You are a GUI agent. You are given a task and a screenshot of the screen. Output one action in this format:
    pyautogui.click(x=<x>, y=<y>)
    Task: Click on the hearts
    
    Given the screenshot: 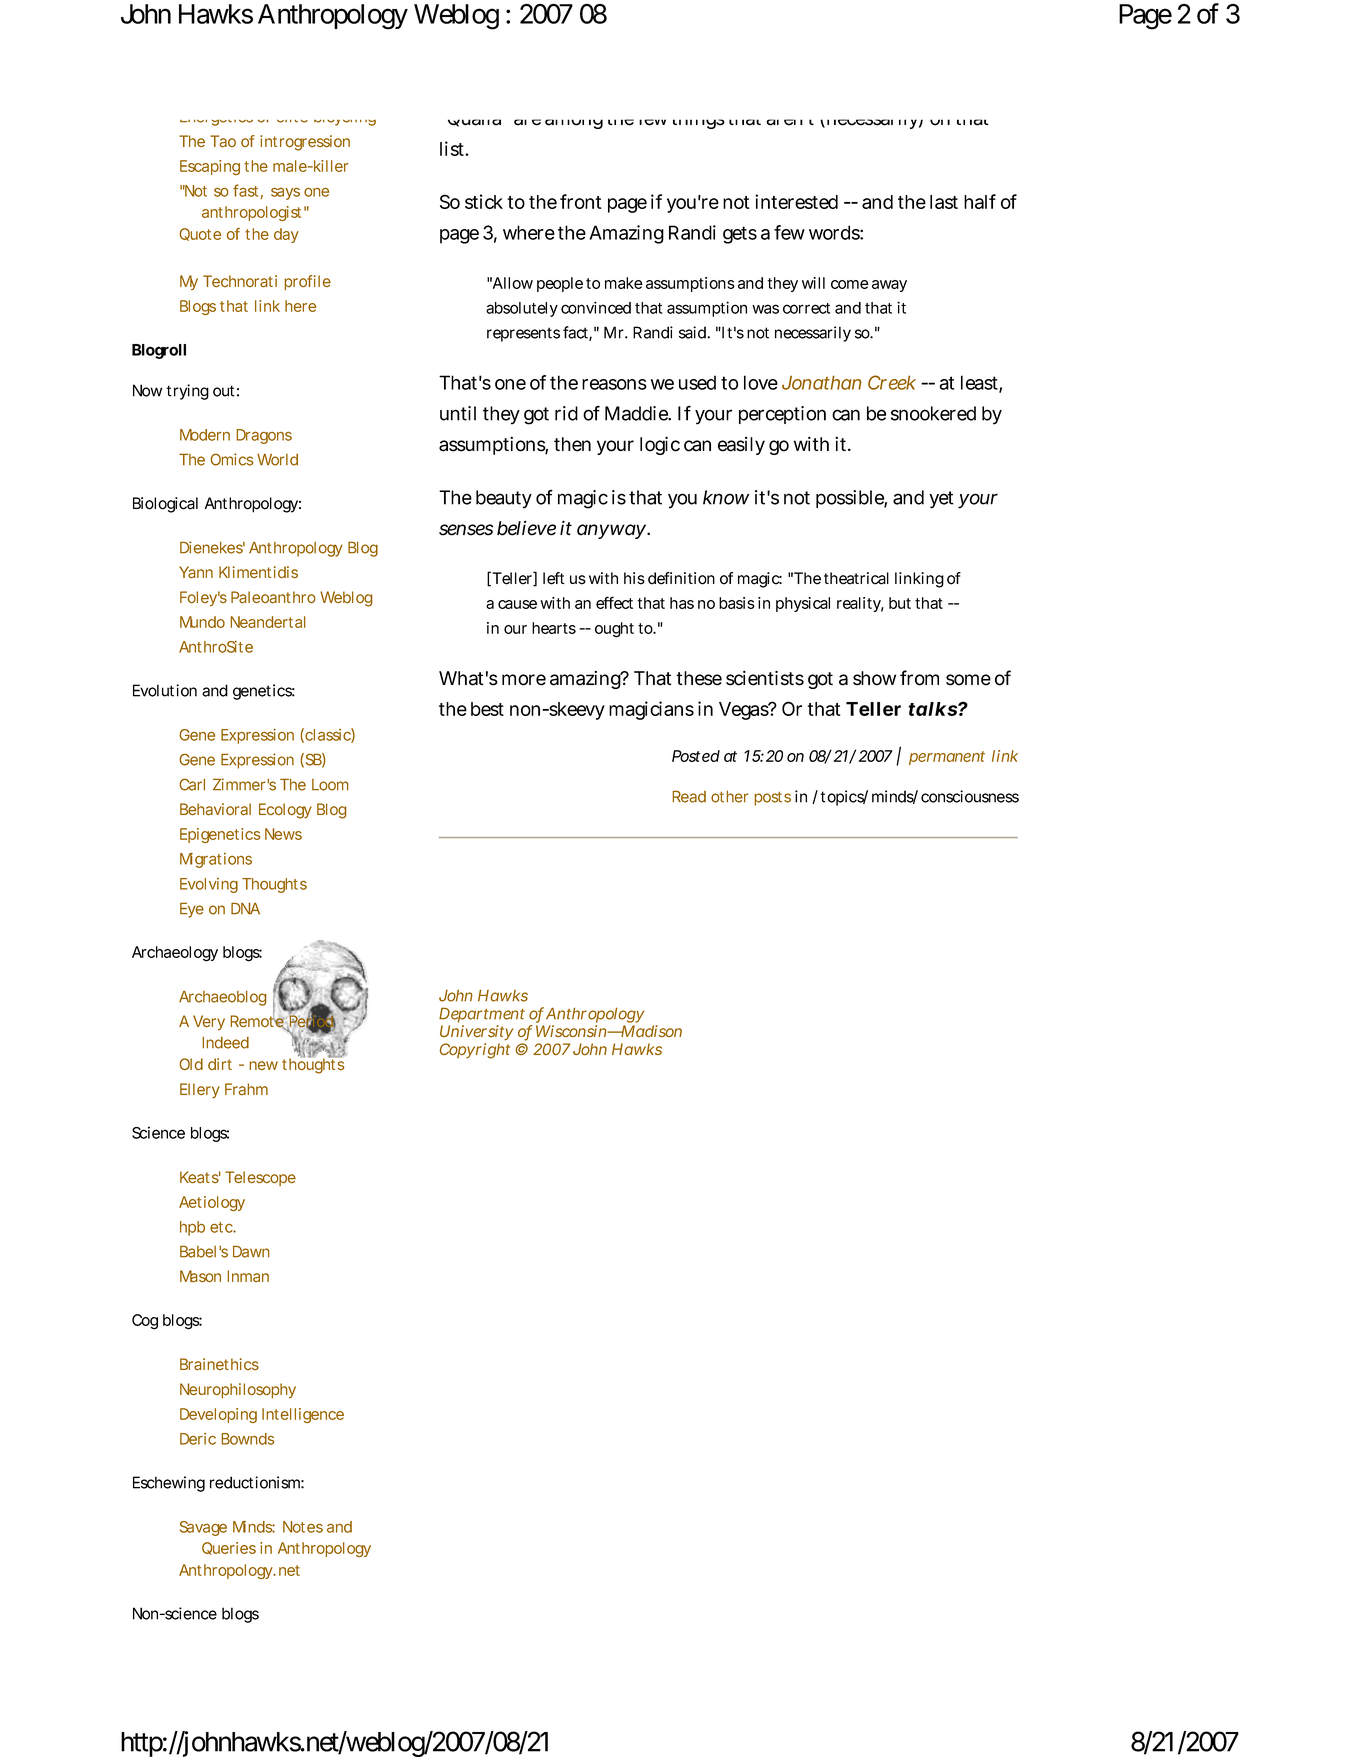 What is the action you would take?
    pyautogui.click(x=554, y=628)
